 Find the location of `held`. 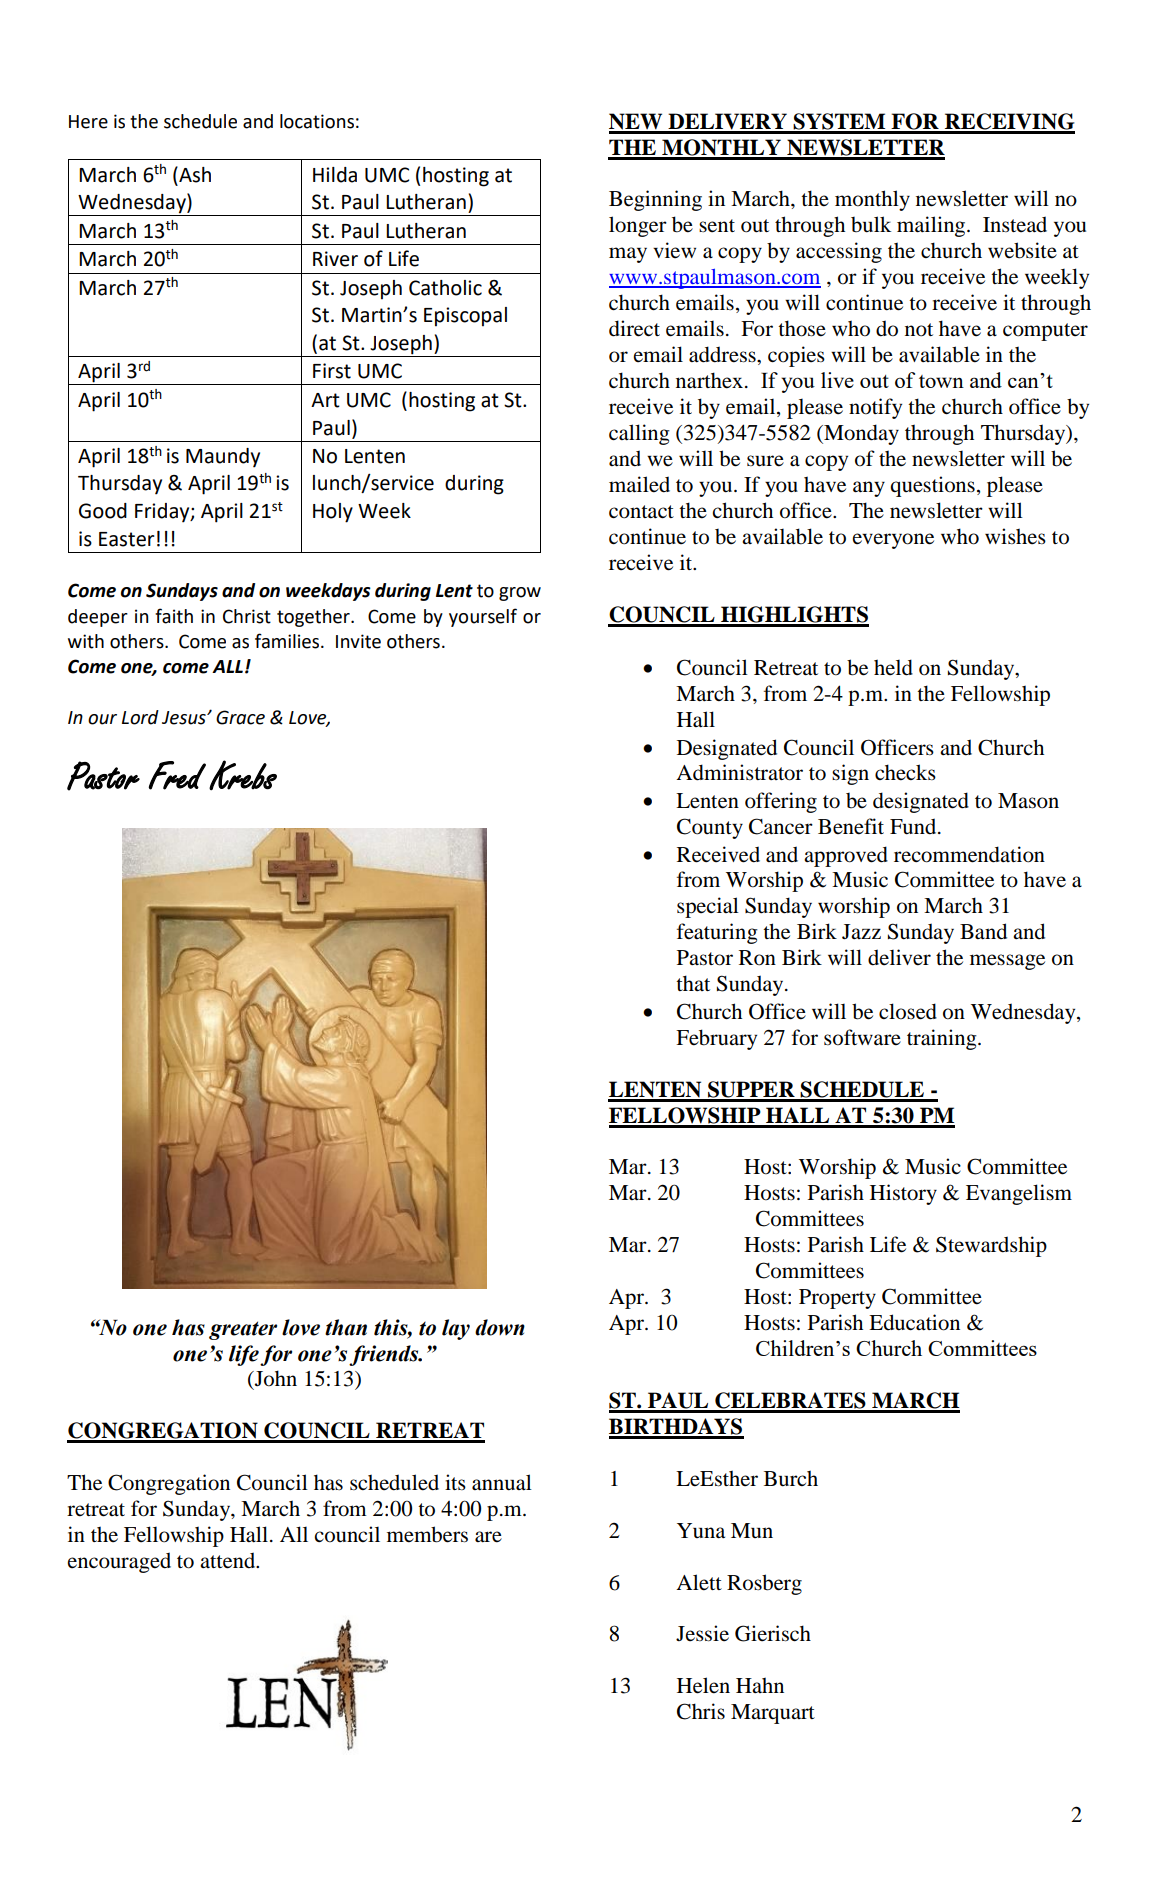

held is located at coordinates (893, 667).
